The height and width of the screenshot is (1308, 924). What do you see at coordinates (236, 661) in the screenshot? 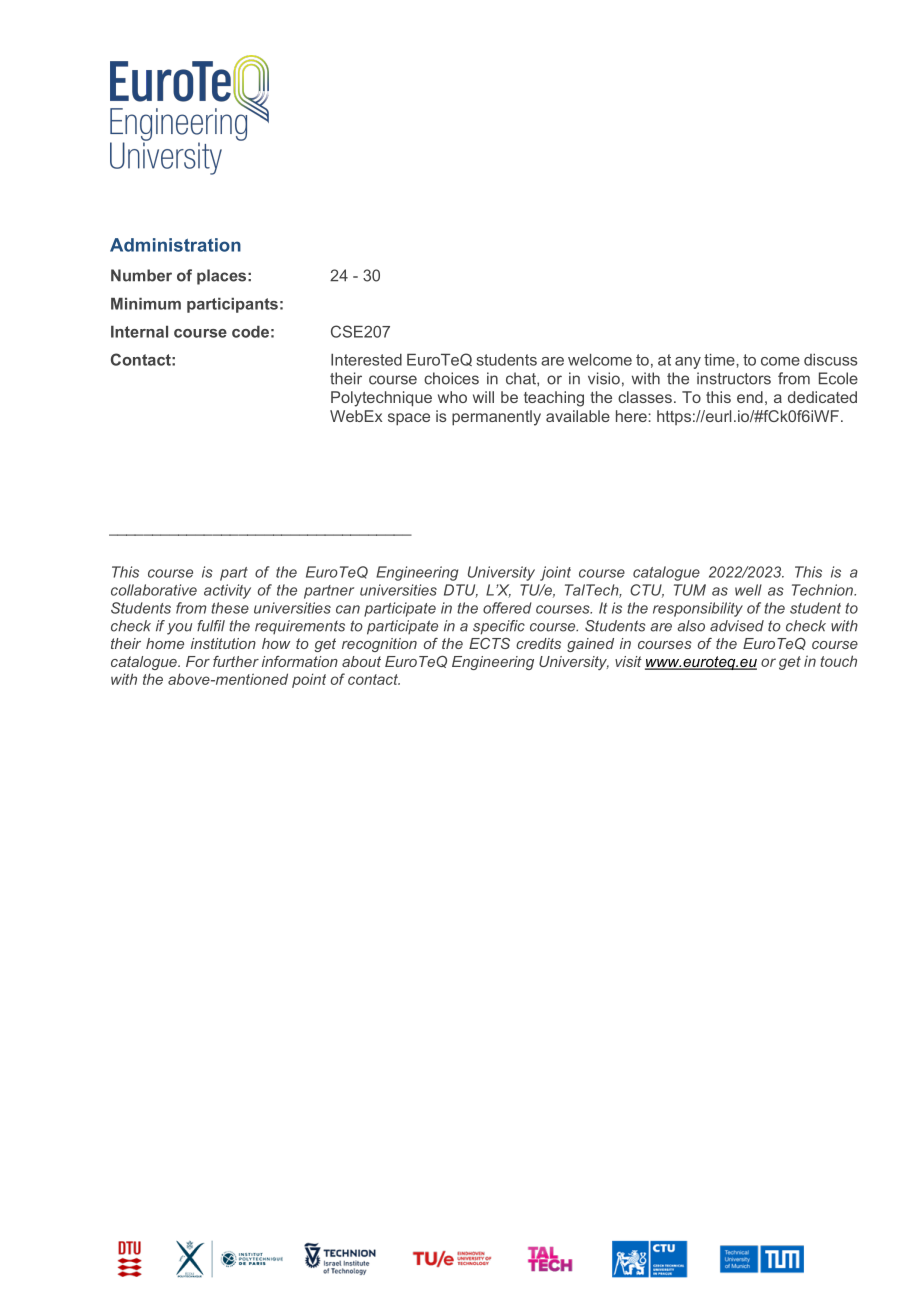
I see `further` at bounding box center [236, 661].
